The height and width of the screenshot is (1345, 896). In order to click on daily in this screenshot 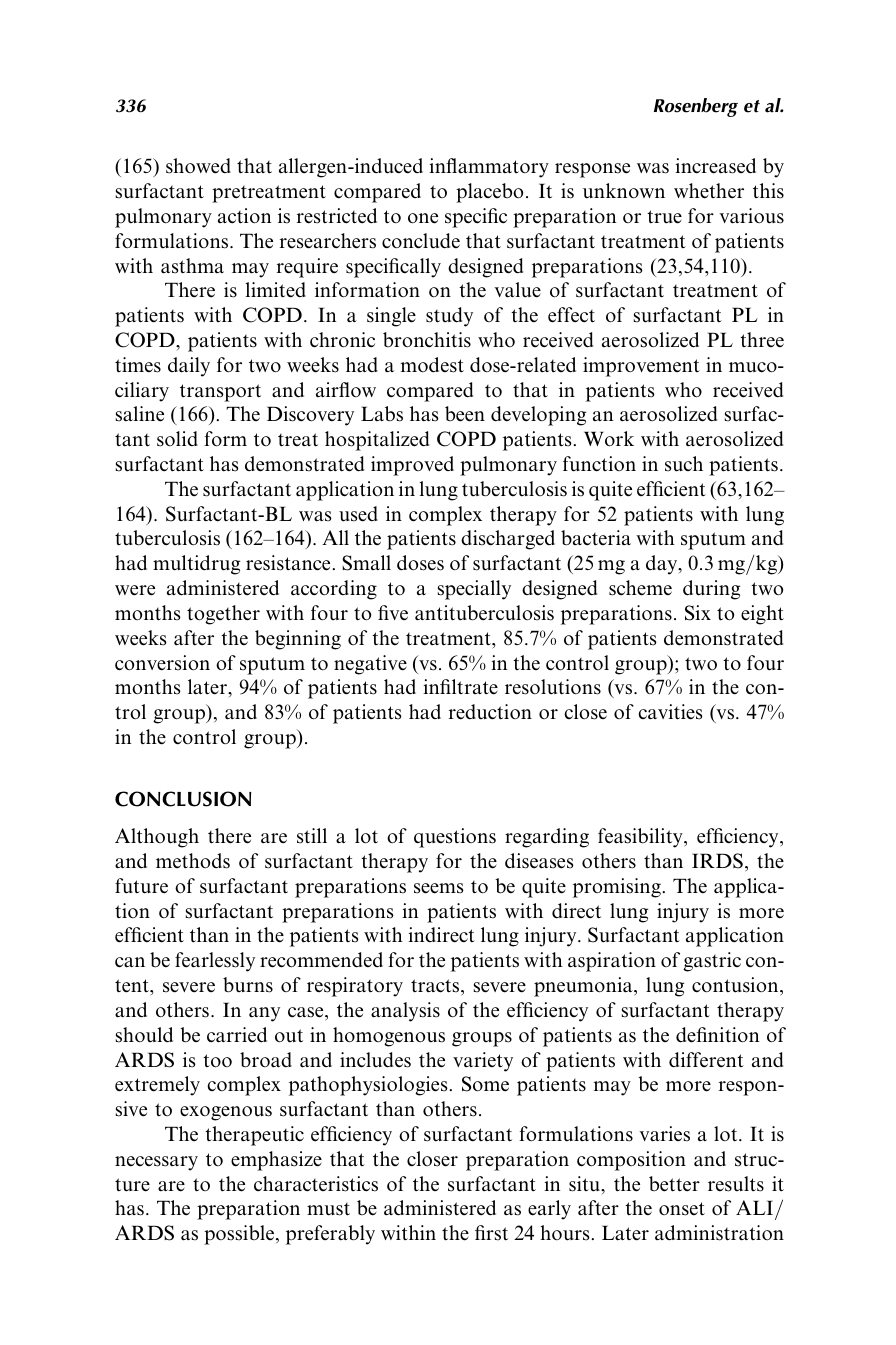, I will do `click(189, 367)`.
